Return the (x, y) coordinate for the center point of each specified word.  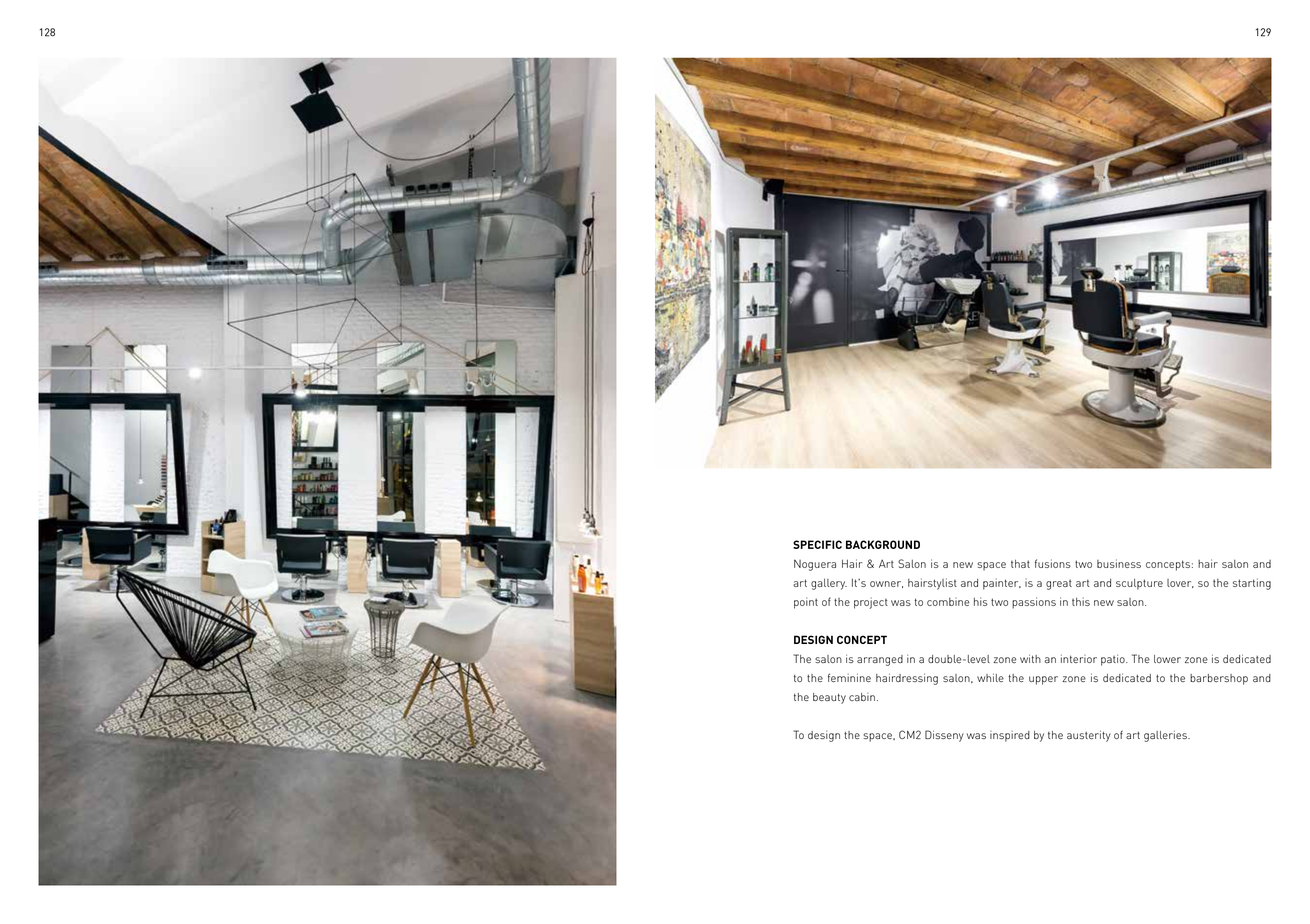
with (1030, 658)
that (1020, 563)
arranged (880, 660)
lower (1167, 659)
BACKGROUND (883, 544)
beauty (829, 698)
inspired (1010, 736)
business (1119, 563)
